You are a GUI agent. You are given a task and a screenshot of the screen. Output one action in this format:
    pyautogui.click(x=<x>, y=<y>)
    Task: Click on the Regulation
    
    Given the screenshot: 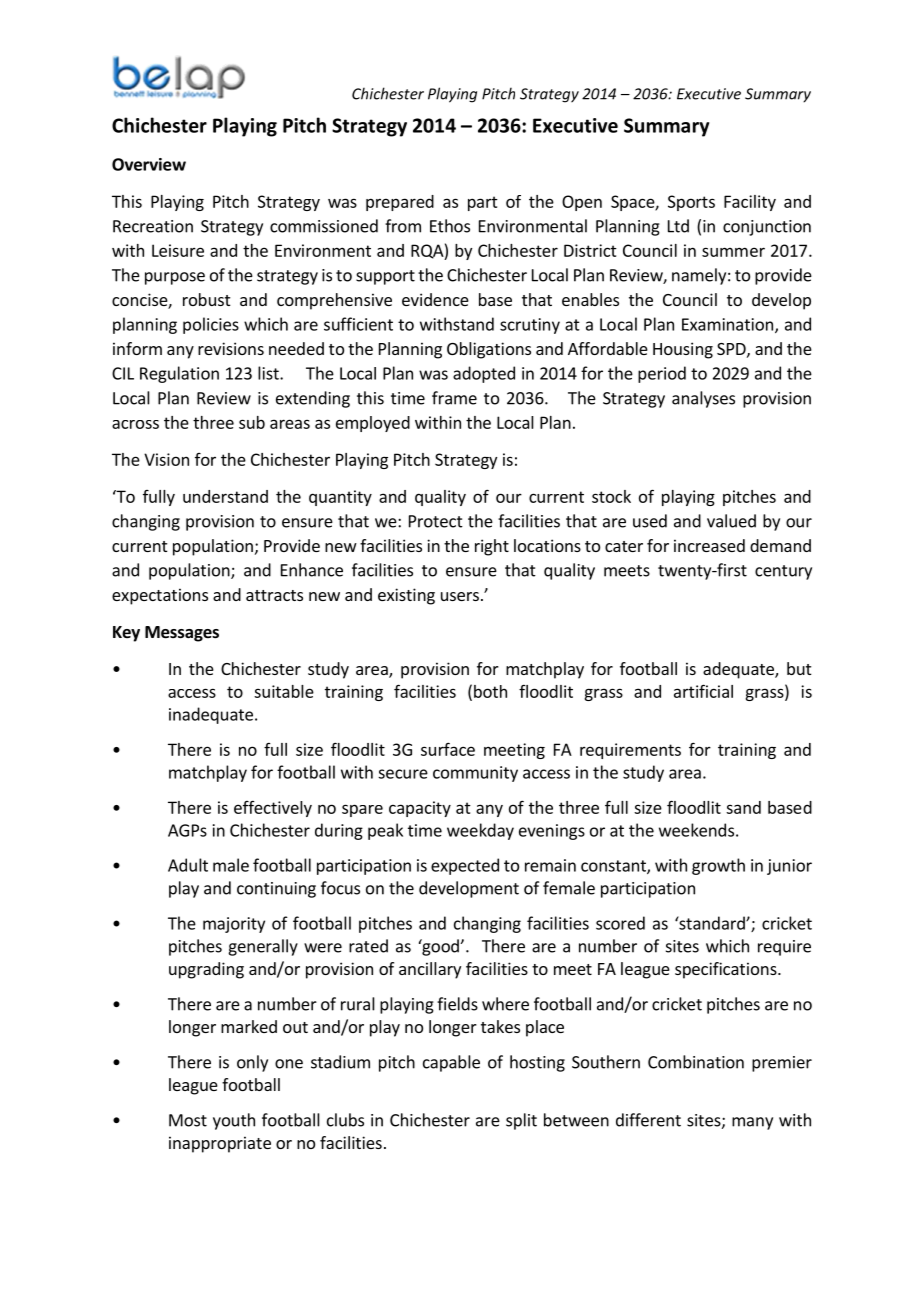 What is the action you would take?
    pyautogui.click(x=179, y=374)
